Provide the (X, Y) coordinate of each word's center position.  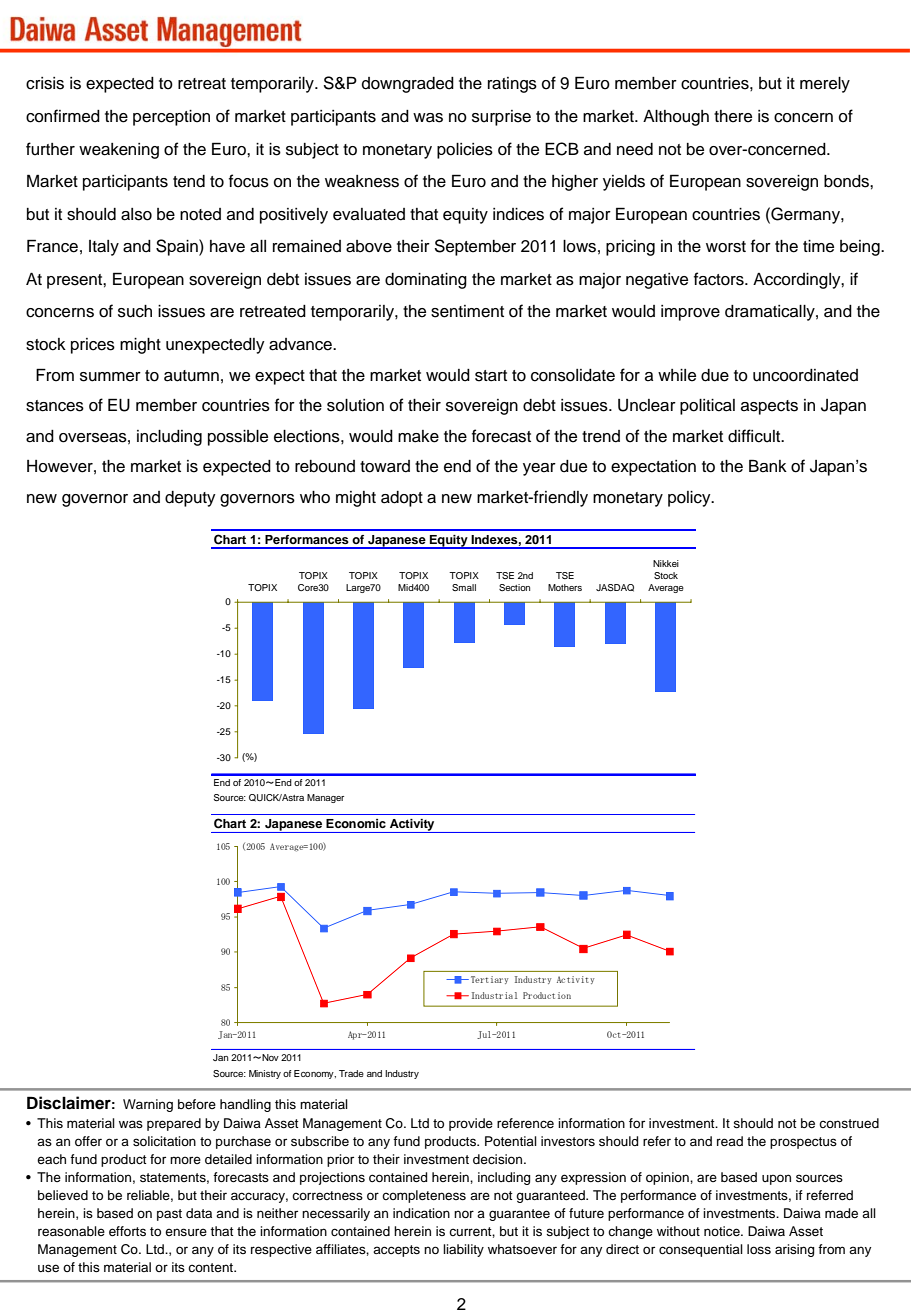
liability (463, 1250)
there (733, 116)
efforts (127, 1231)
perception (171, 118)
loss (759, 1249)
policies (465, 151)
